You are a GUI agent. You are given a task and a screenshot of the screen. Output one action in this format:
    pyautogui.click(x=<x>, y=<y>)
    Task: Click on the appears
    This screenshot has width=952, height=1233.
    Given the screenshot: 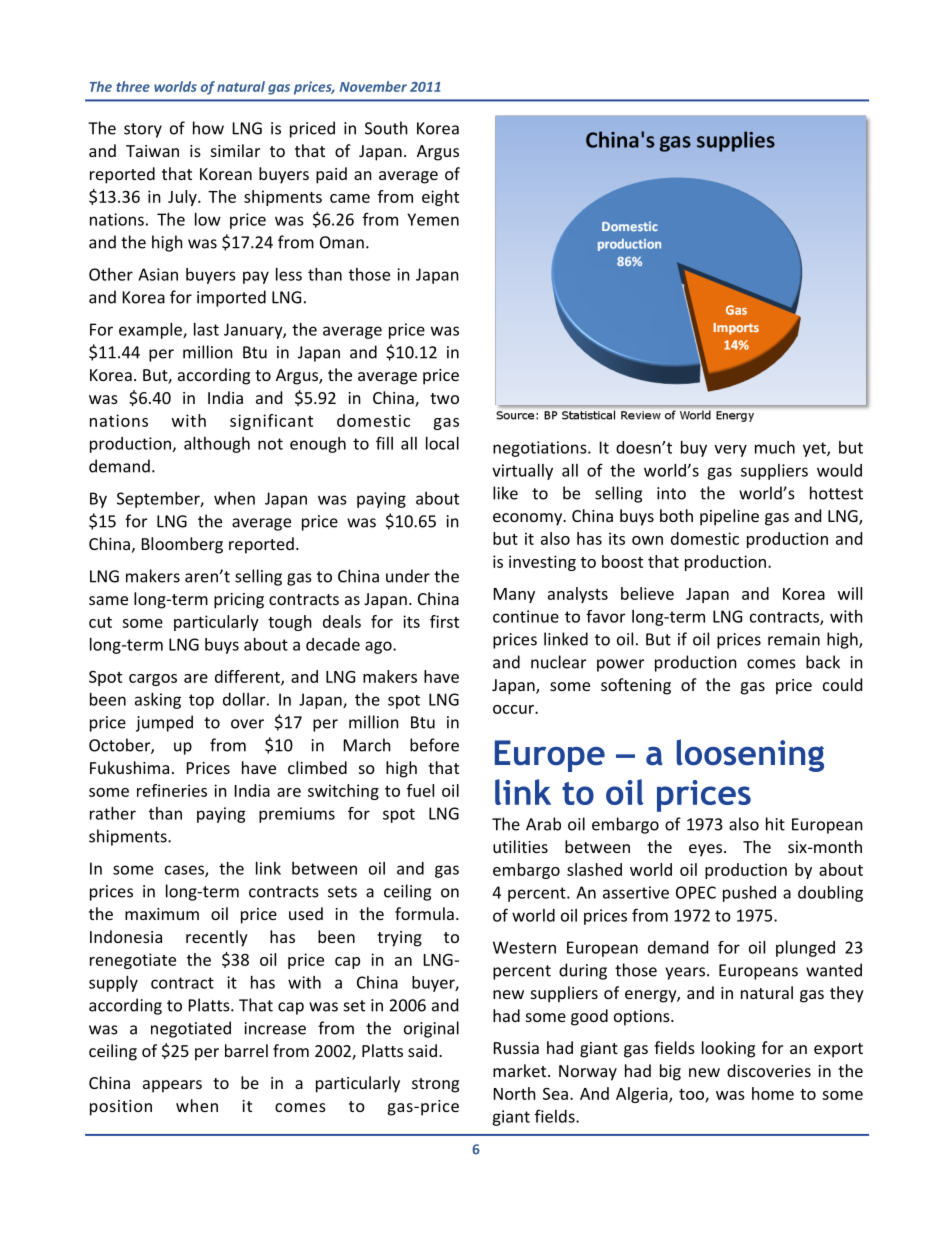 What is the action you would take?
    pyautogui.click(x=172, y=1086)
